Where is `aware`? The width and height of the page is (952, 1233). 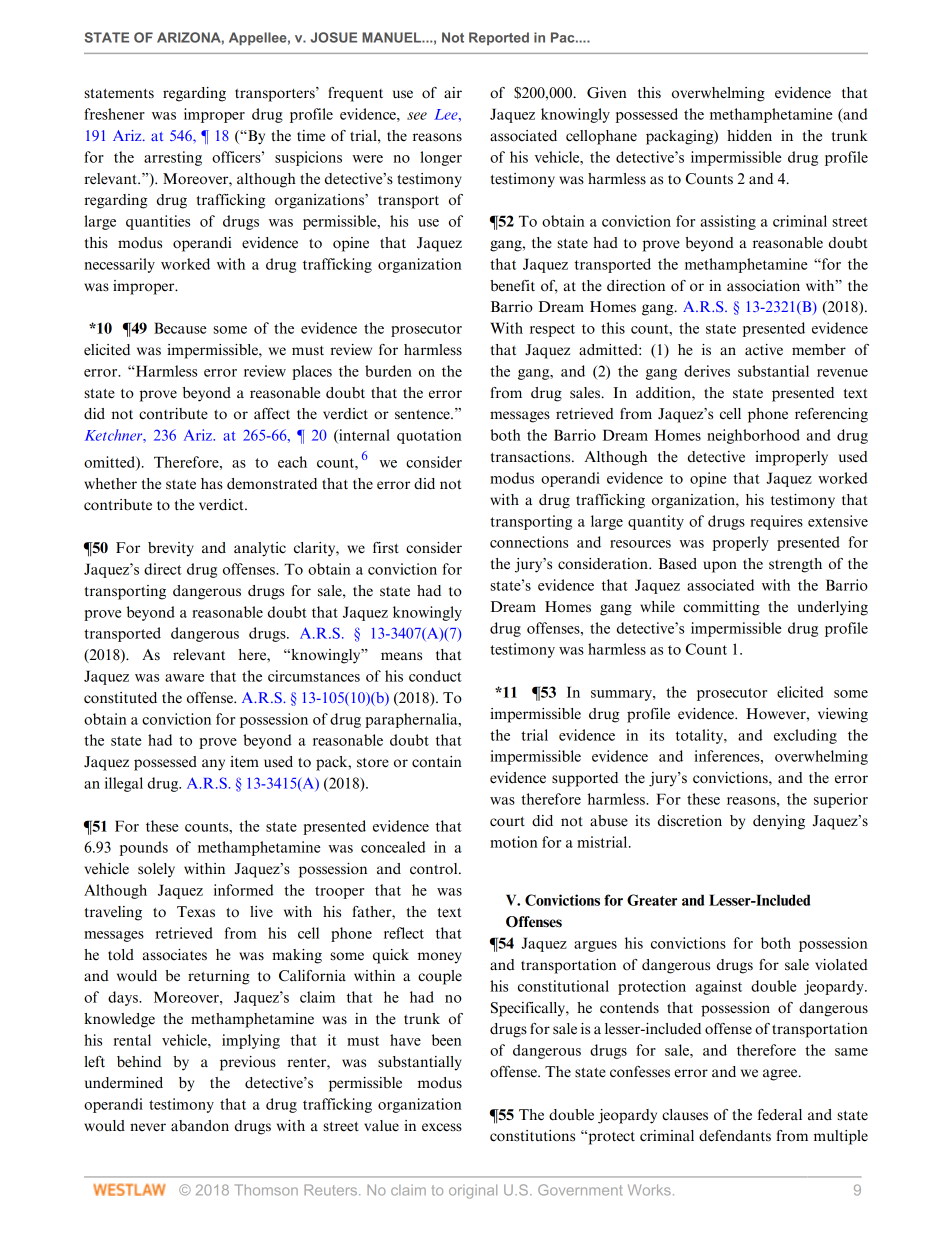 aware is located at coordinates (184, 678).
